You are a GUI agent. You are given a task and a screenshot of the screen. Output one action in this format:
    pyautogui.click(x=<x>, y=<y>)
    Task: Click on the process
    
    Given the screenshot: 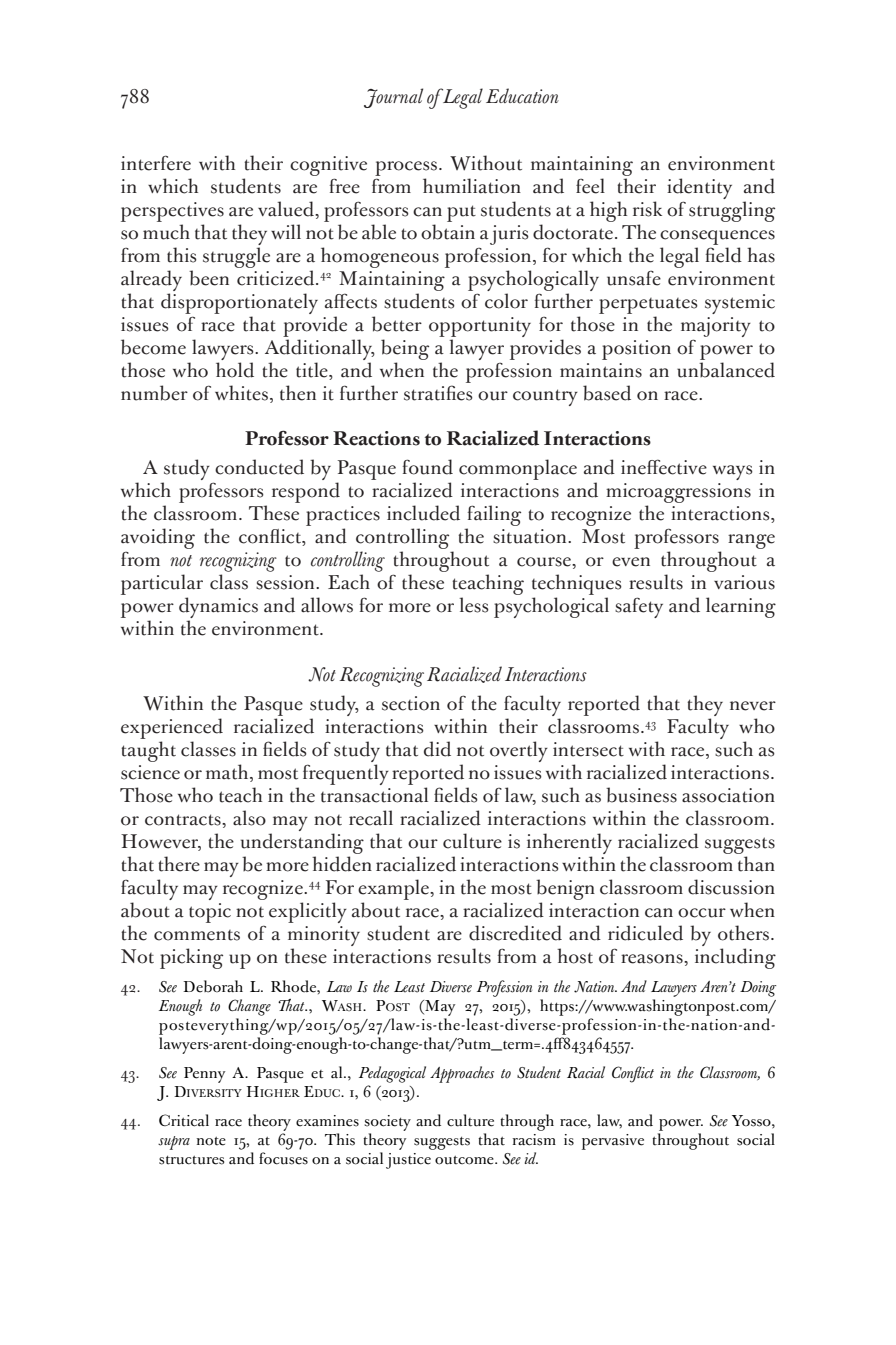 What is the action you would take?
    pyautogui.click(x=406, y=168)
